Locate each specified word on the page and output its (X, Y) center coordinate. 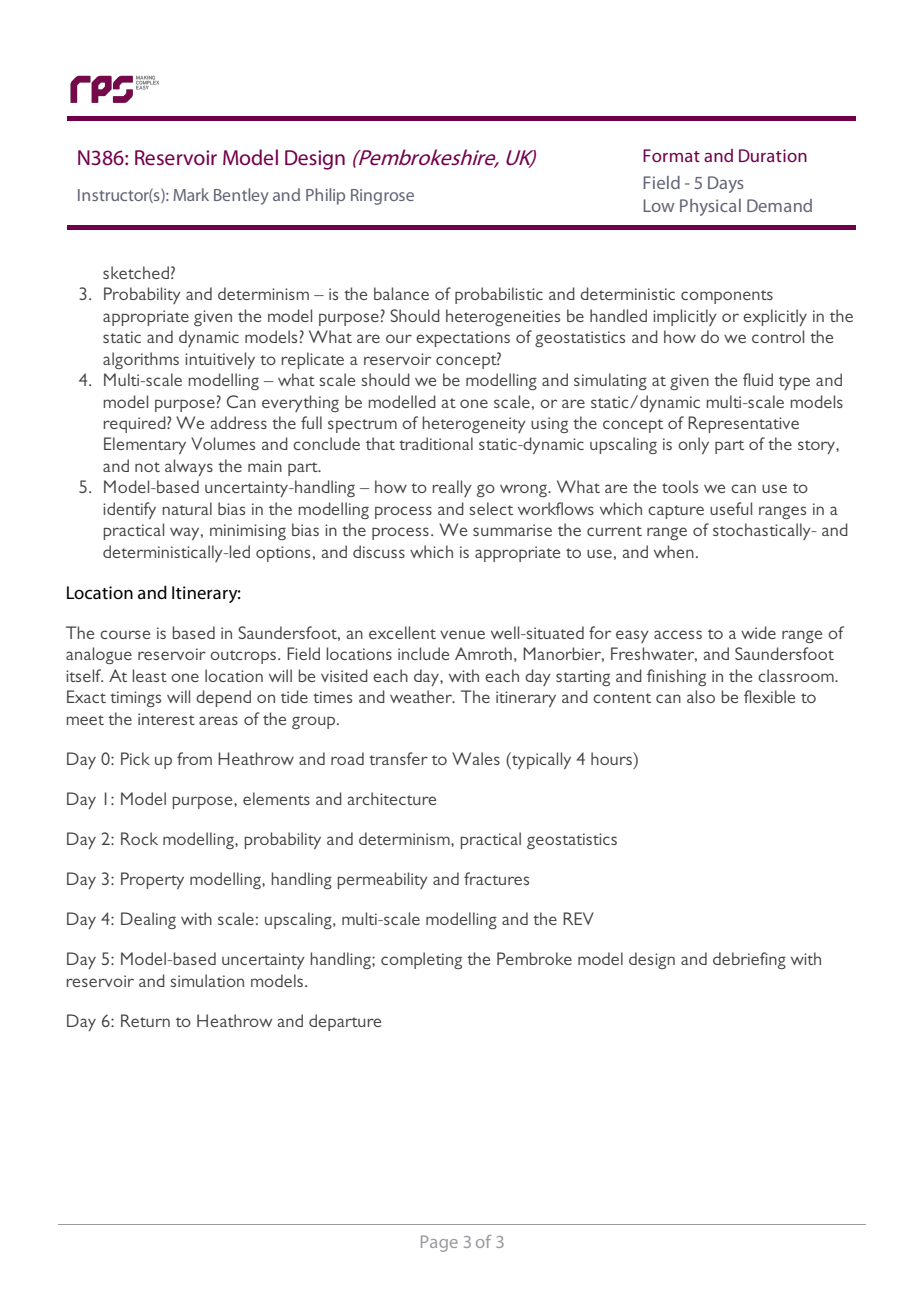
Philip (325, 196)
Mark (191, 194)
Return (145, 1020)
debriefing (749, 960)
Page (439, 1243)
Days (726, 184)
